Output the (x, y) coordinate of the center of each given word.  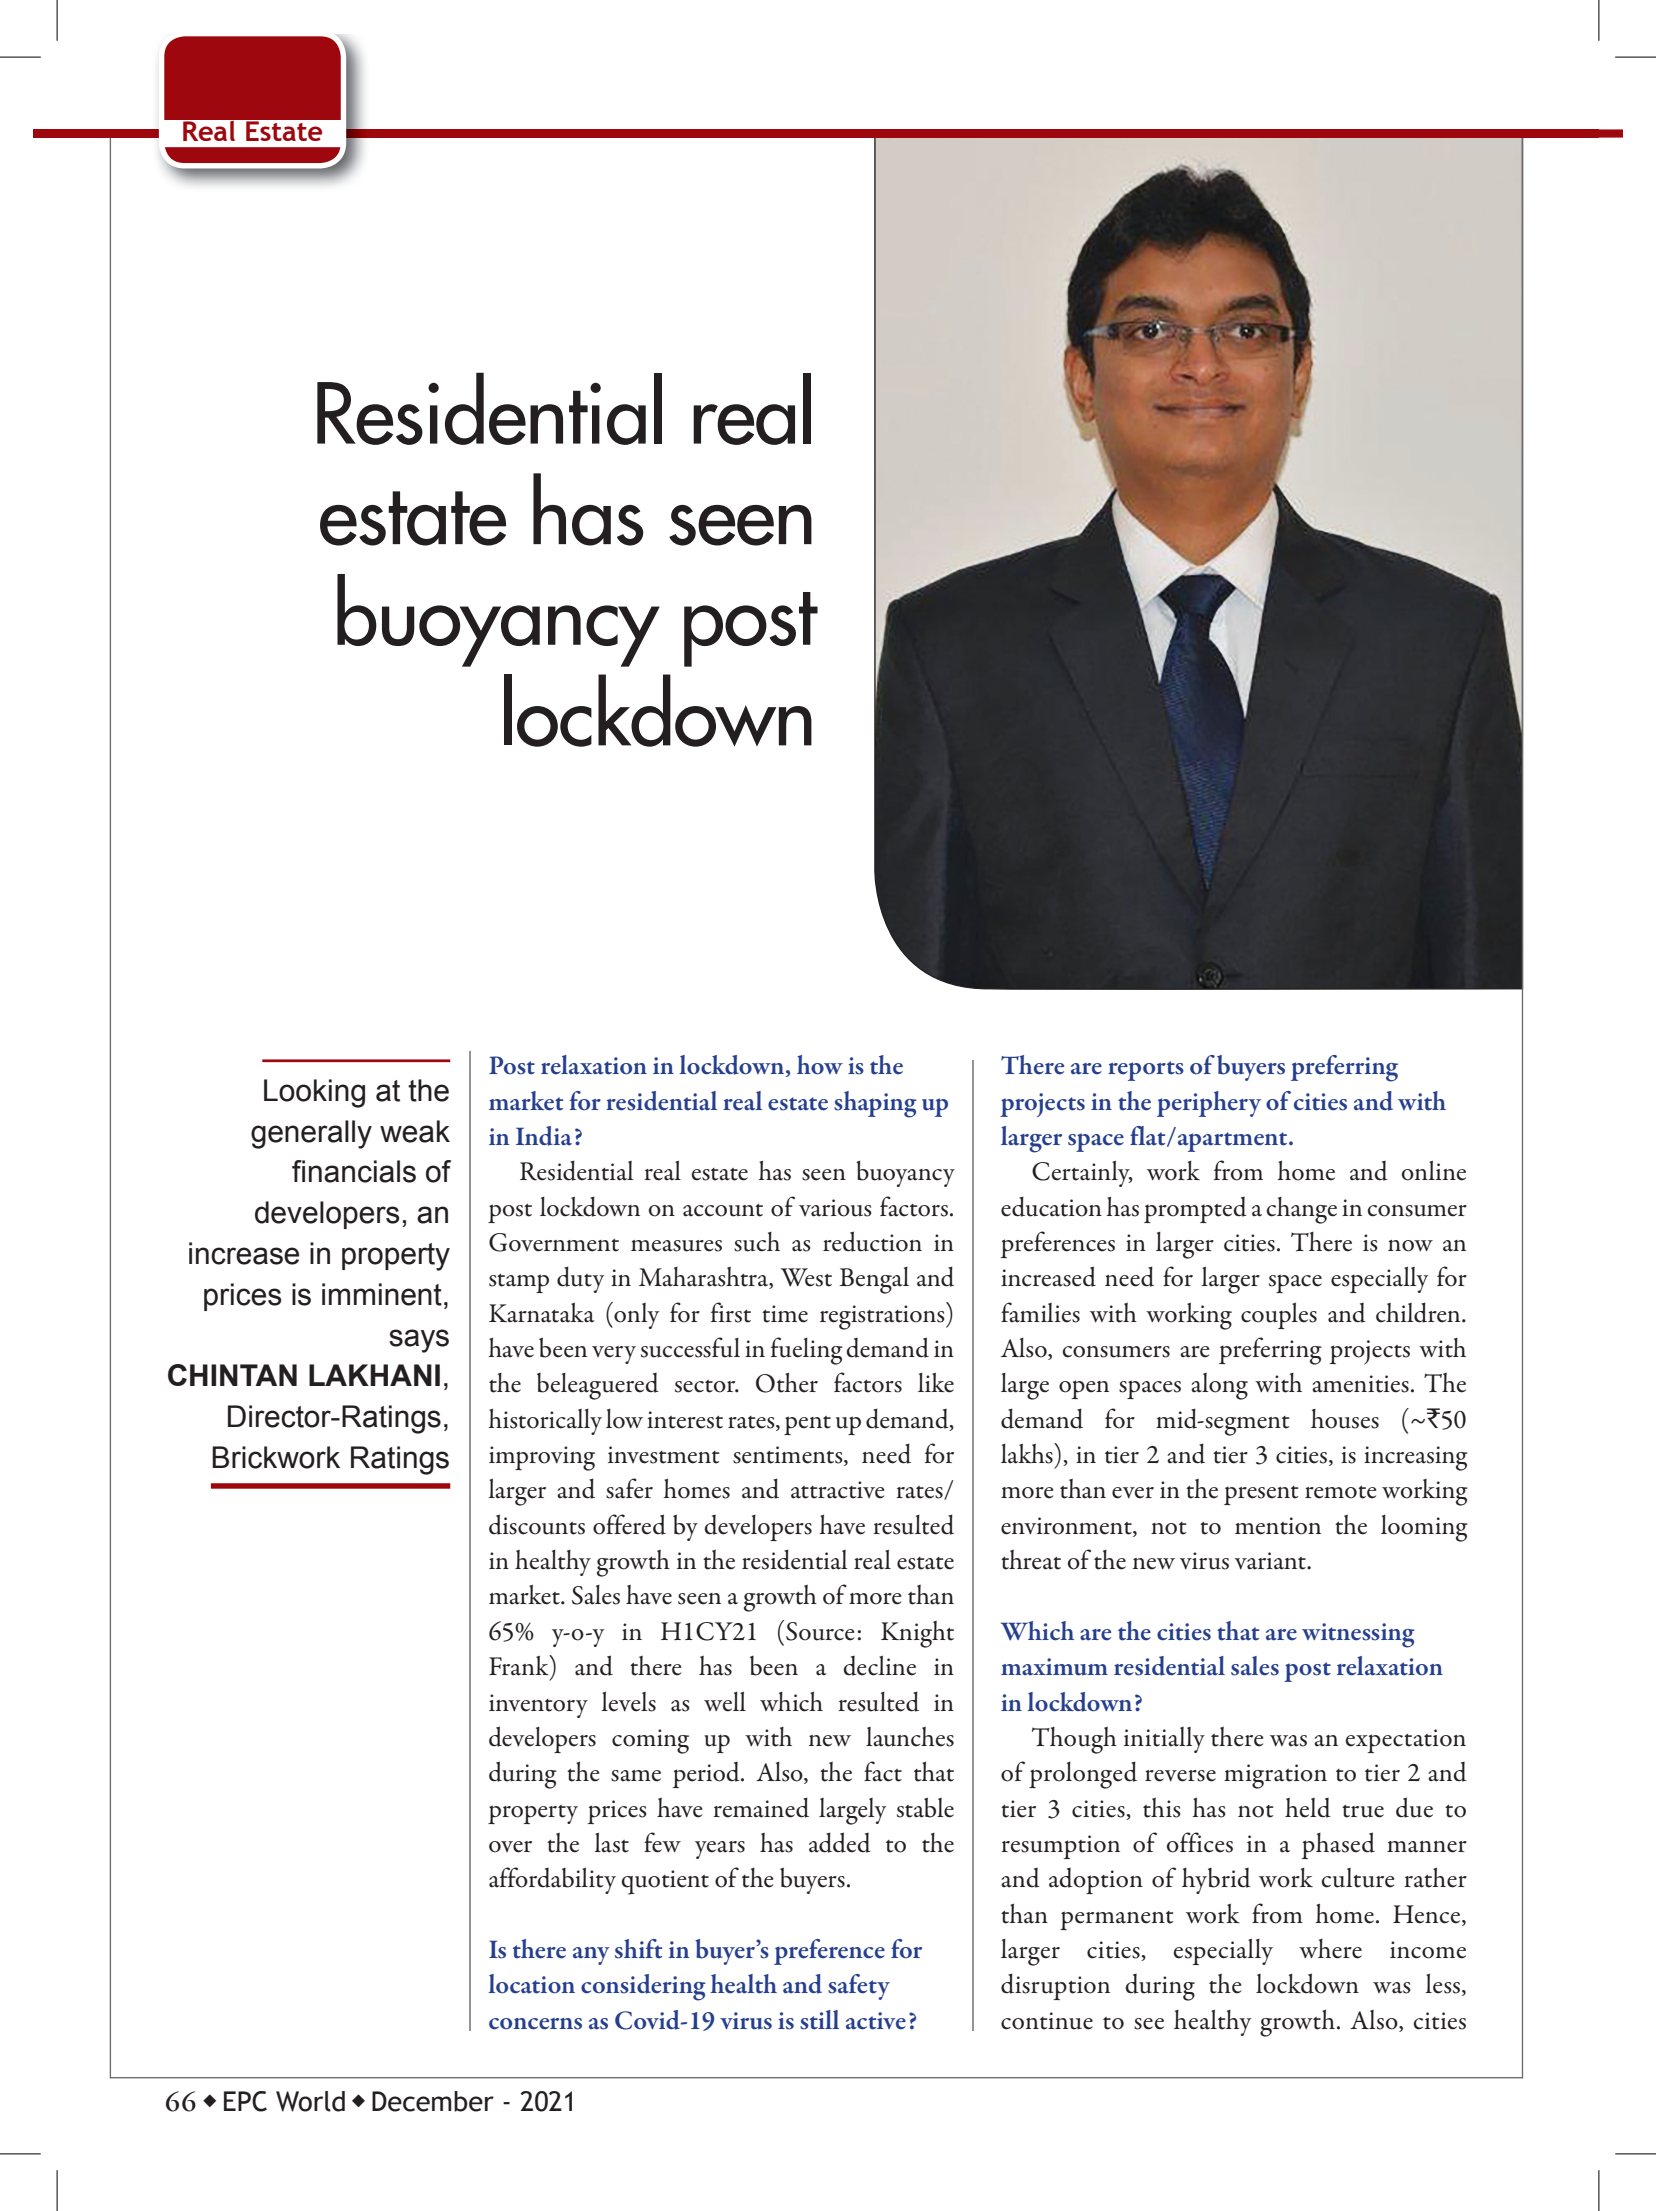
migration (1275, 1776)
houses (1345, 1419)
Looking (314, 1093)
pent (807, 1425)
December (433, 2101)
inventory (538, 1706)
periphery (1209, 1104)
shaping (875, 1104)
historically (545, 1421)
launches (910, 1737)
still (819, 2020)
